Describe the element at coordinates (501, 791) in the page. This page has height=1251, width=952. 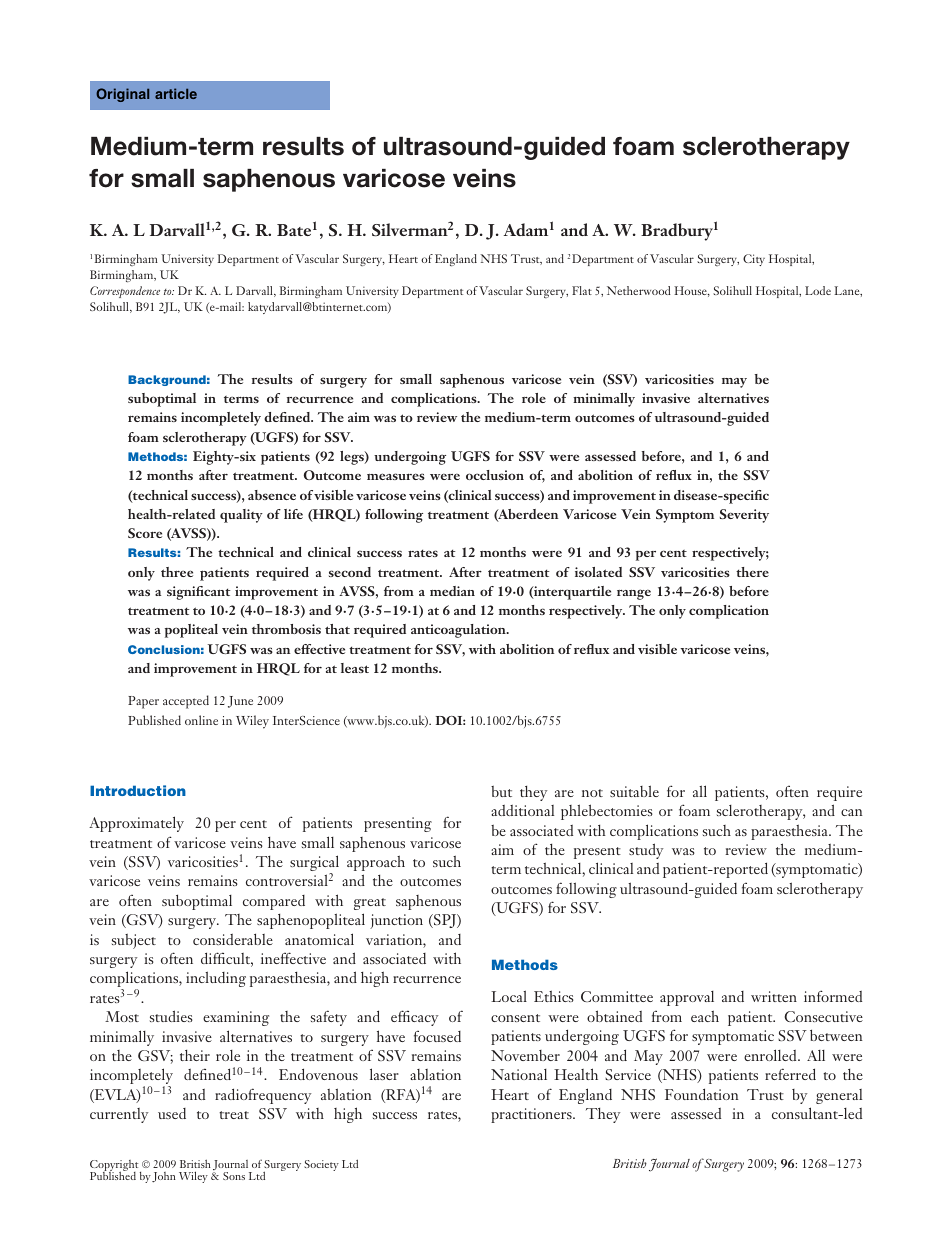
I see `but` at that location.
